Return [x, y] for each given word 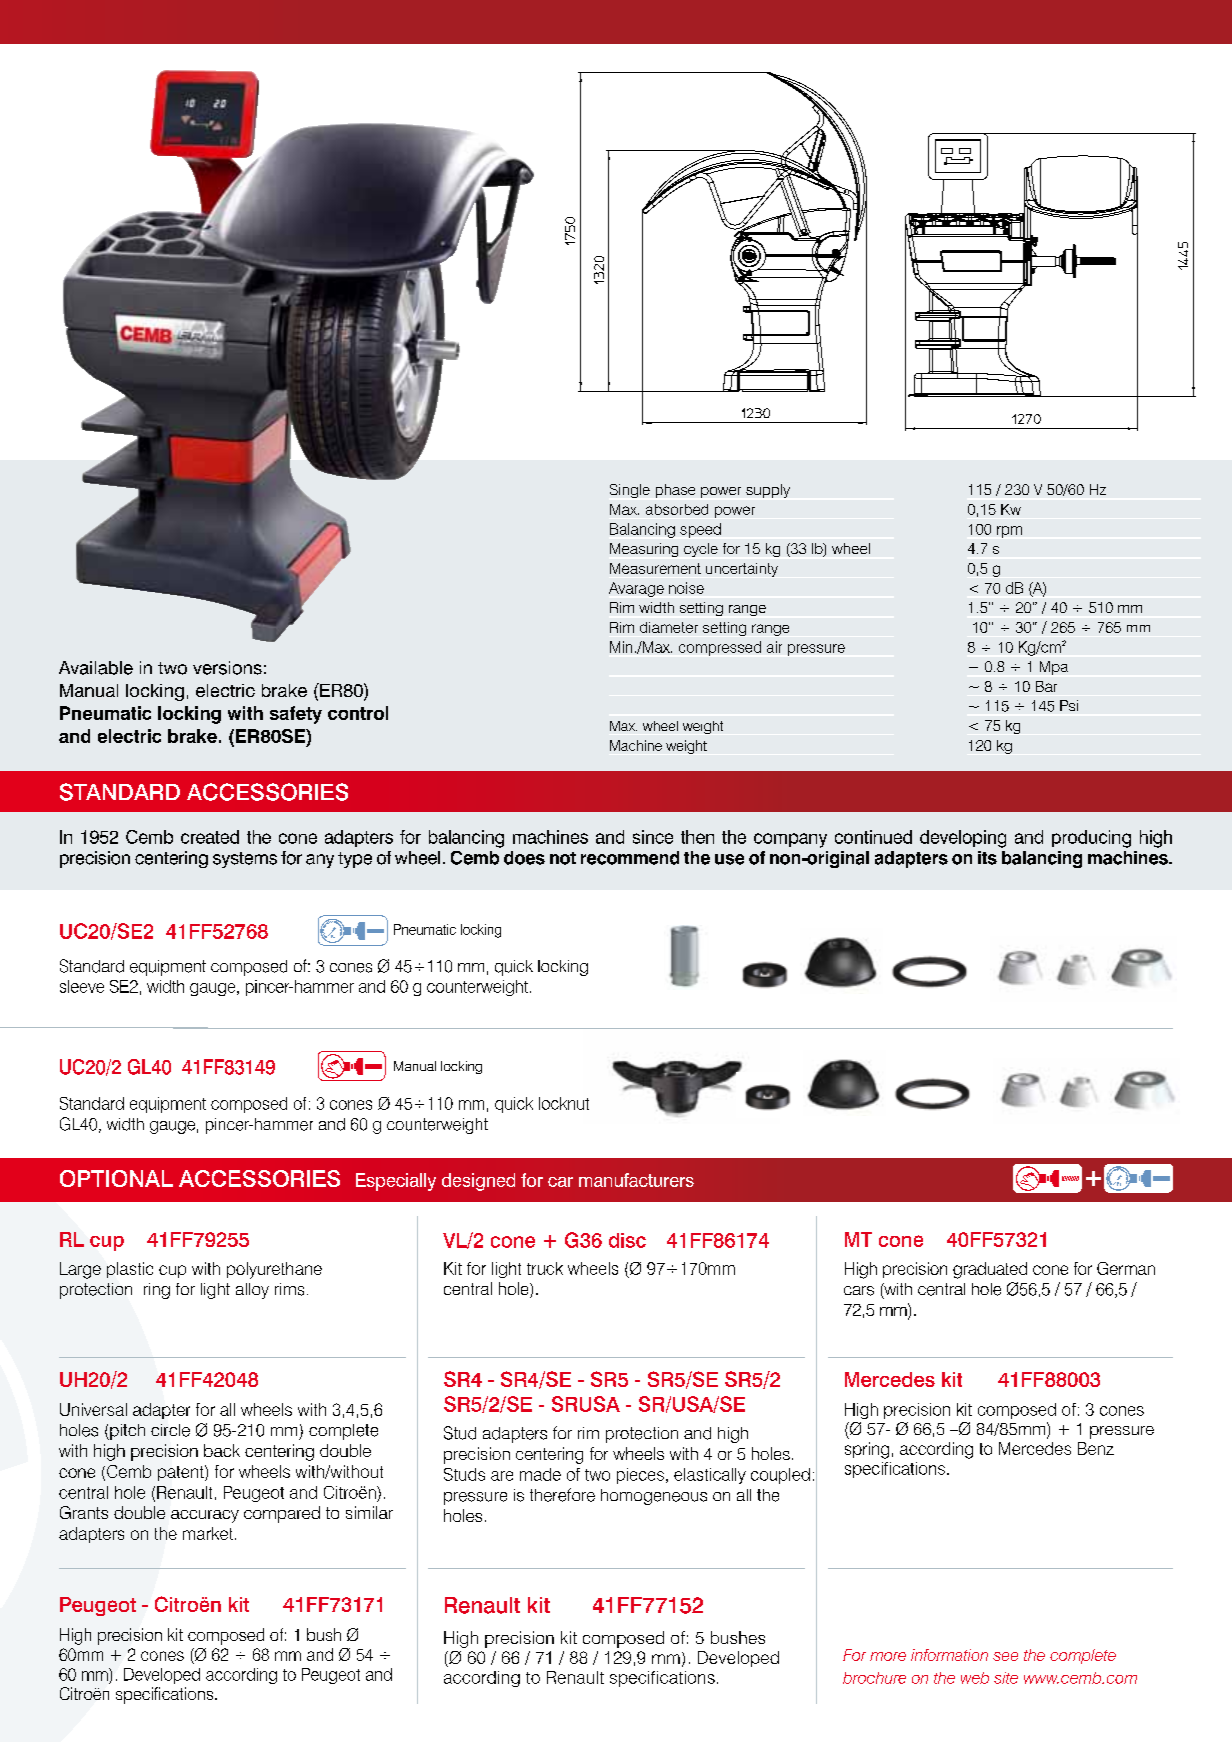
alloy [252, 1291]
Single [630, 491]
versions [227, 668]
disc [627, 1240]
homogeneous [654, 1497]
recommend [630, 858]
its [987, 858]
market [208, 1533]
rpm [1009, 532]
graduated [990, 1270]
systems [245, 860]
